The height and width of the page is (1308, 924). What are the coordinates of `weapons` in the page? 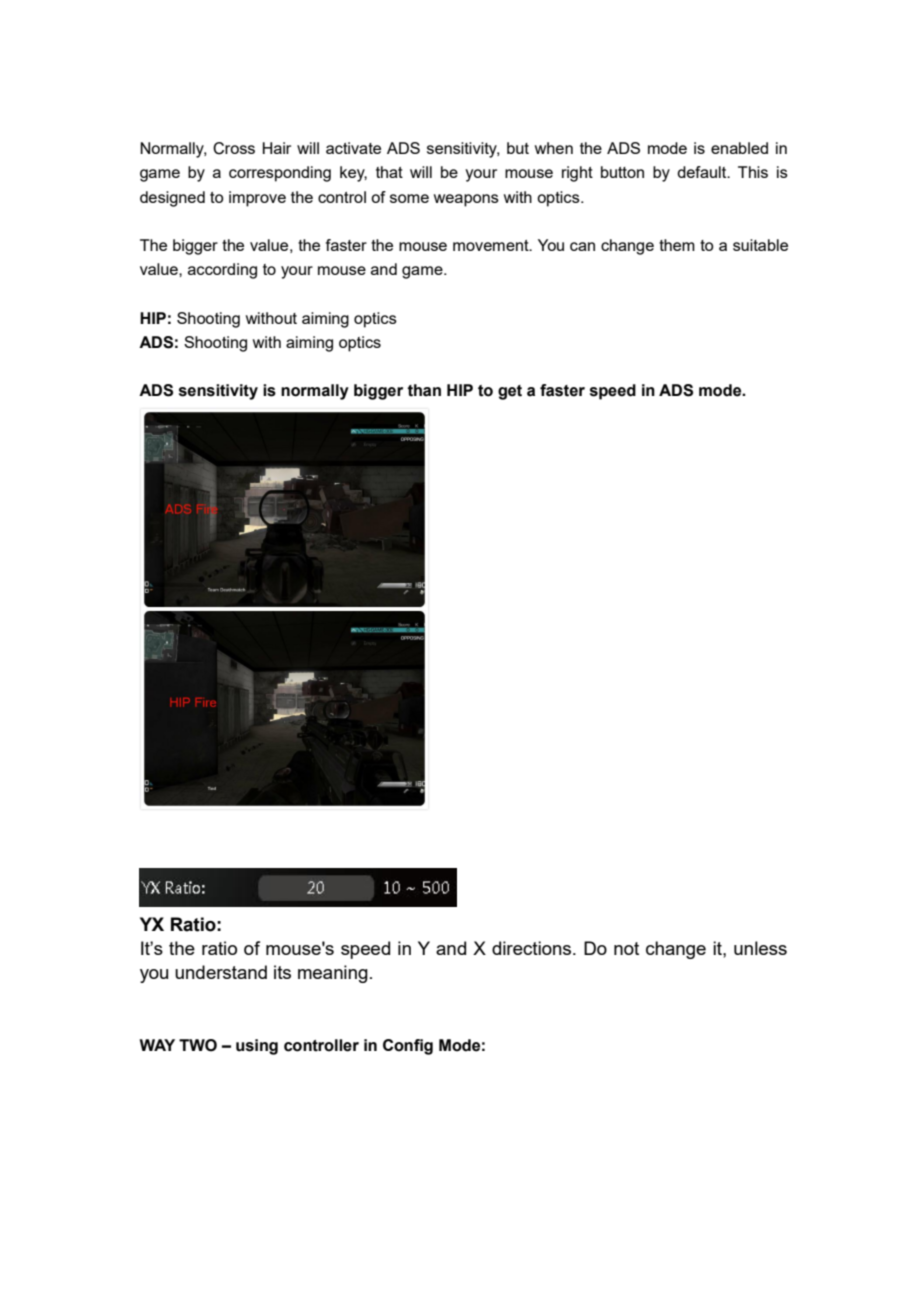 It's located at (466, 200).
